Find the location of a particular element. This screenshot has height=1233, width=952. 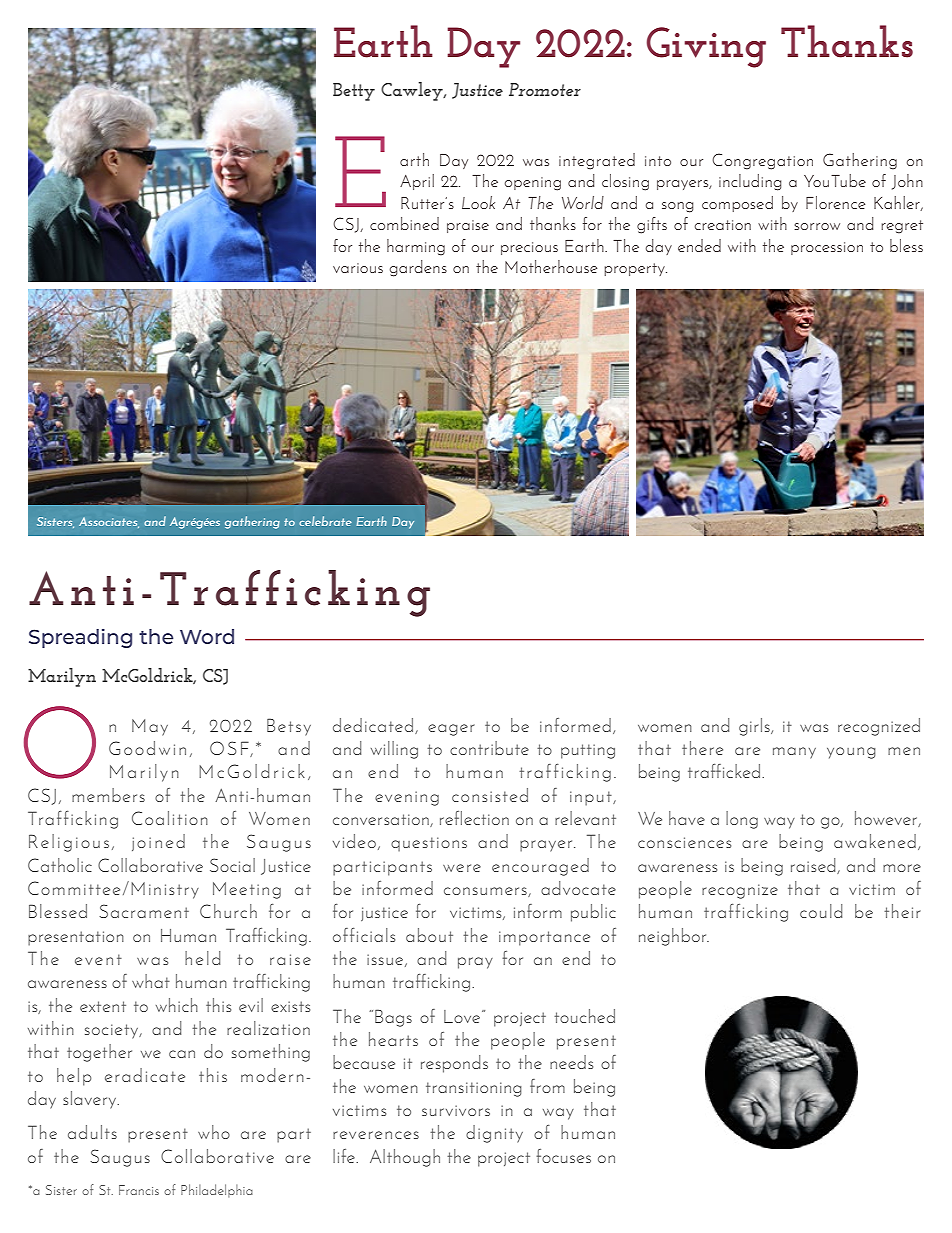

consisted is located at coordinates (490, 795).
